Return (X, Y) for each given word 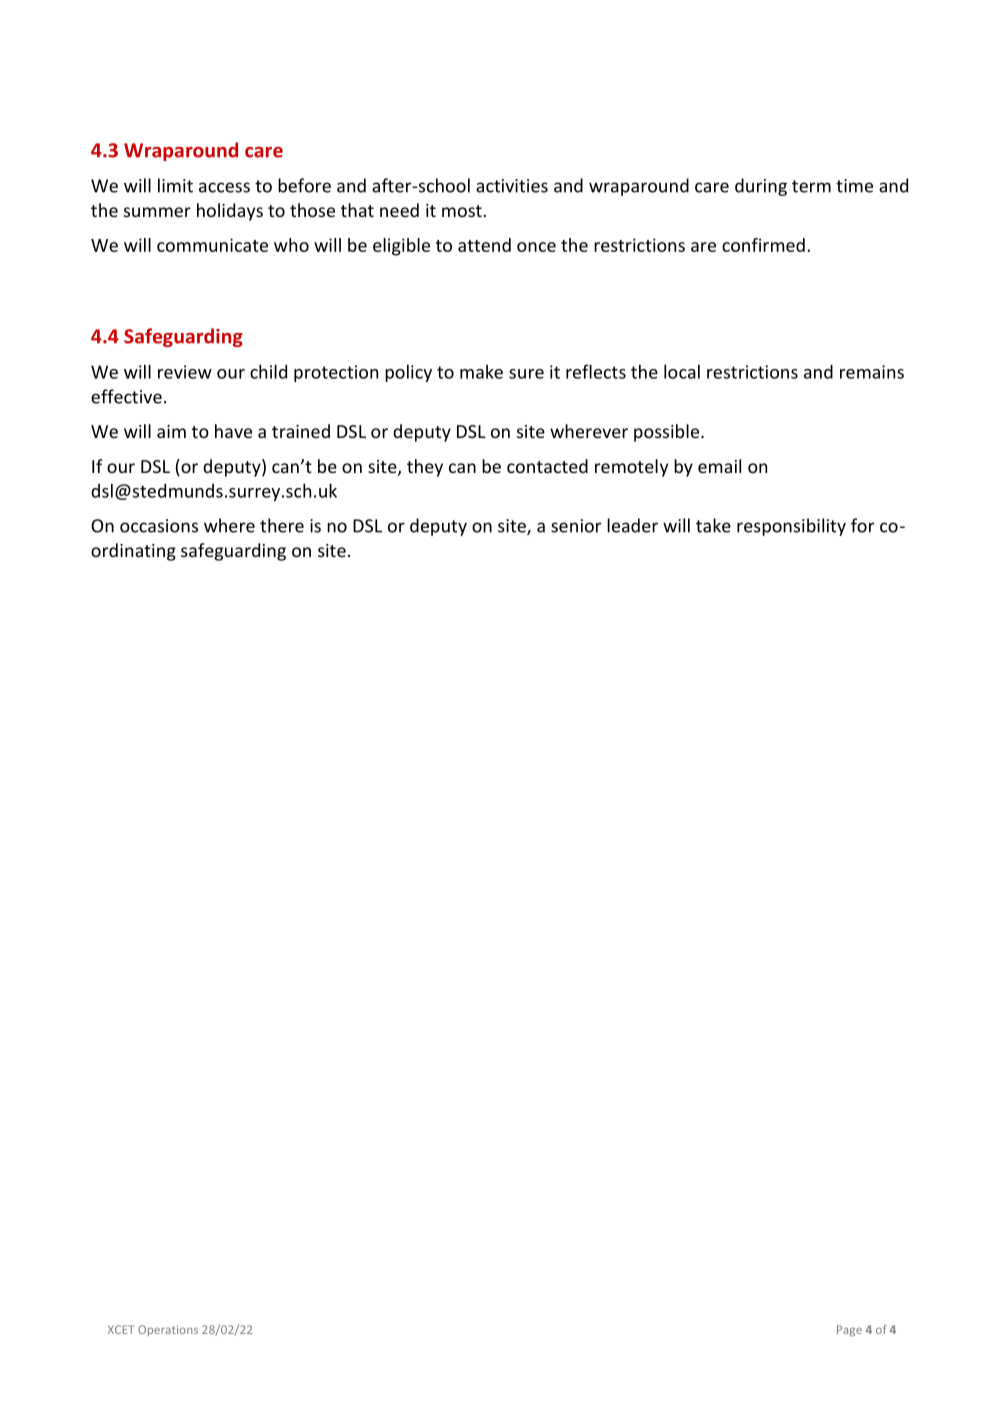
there (282, 525)
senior (576, 526)
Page (849, 1331)
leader (632, 525)
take (713, 525)
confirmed (763, 245)
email (719, 466)
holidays (230, 212)
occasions (159, 526)
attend (484, 245)
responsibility (791, 527)
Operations (168, 1330)
